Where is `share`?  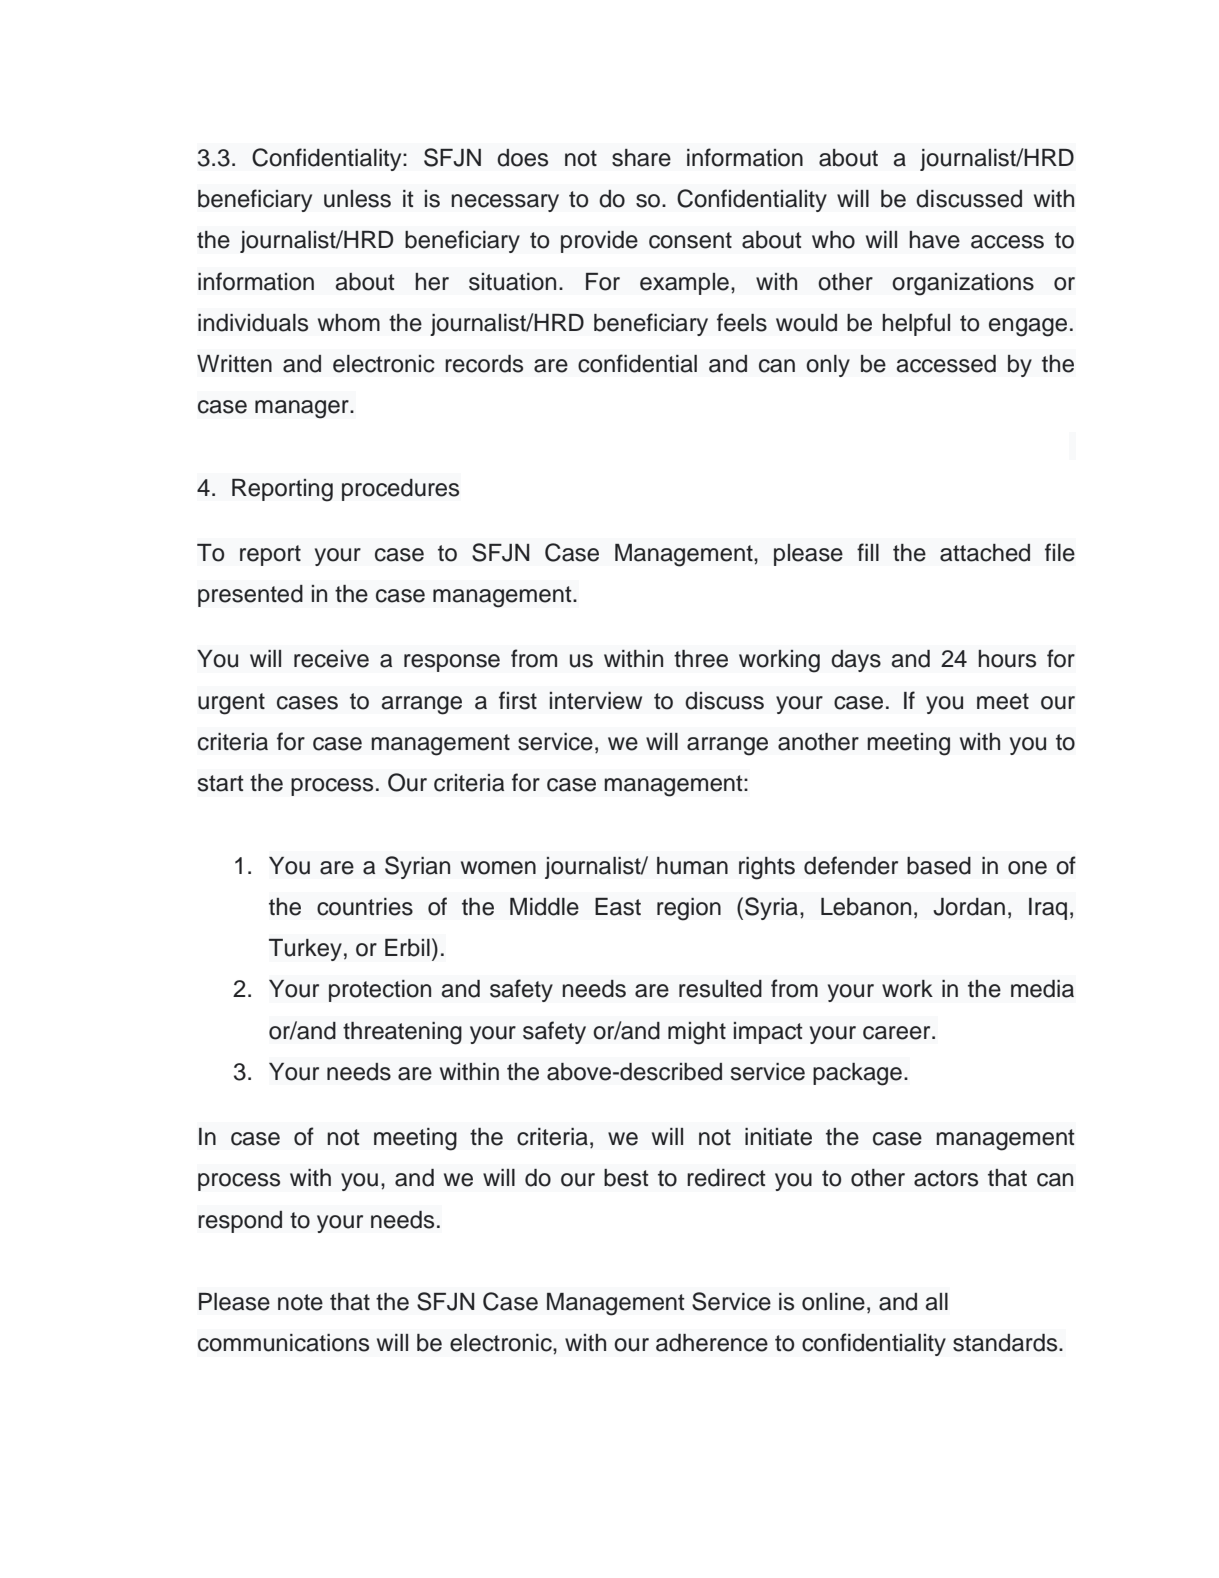 share is located at coordinates (641, 158).
